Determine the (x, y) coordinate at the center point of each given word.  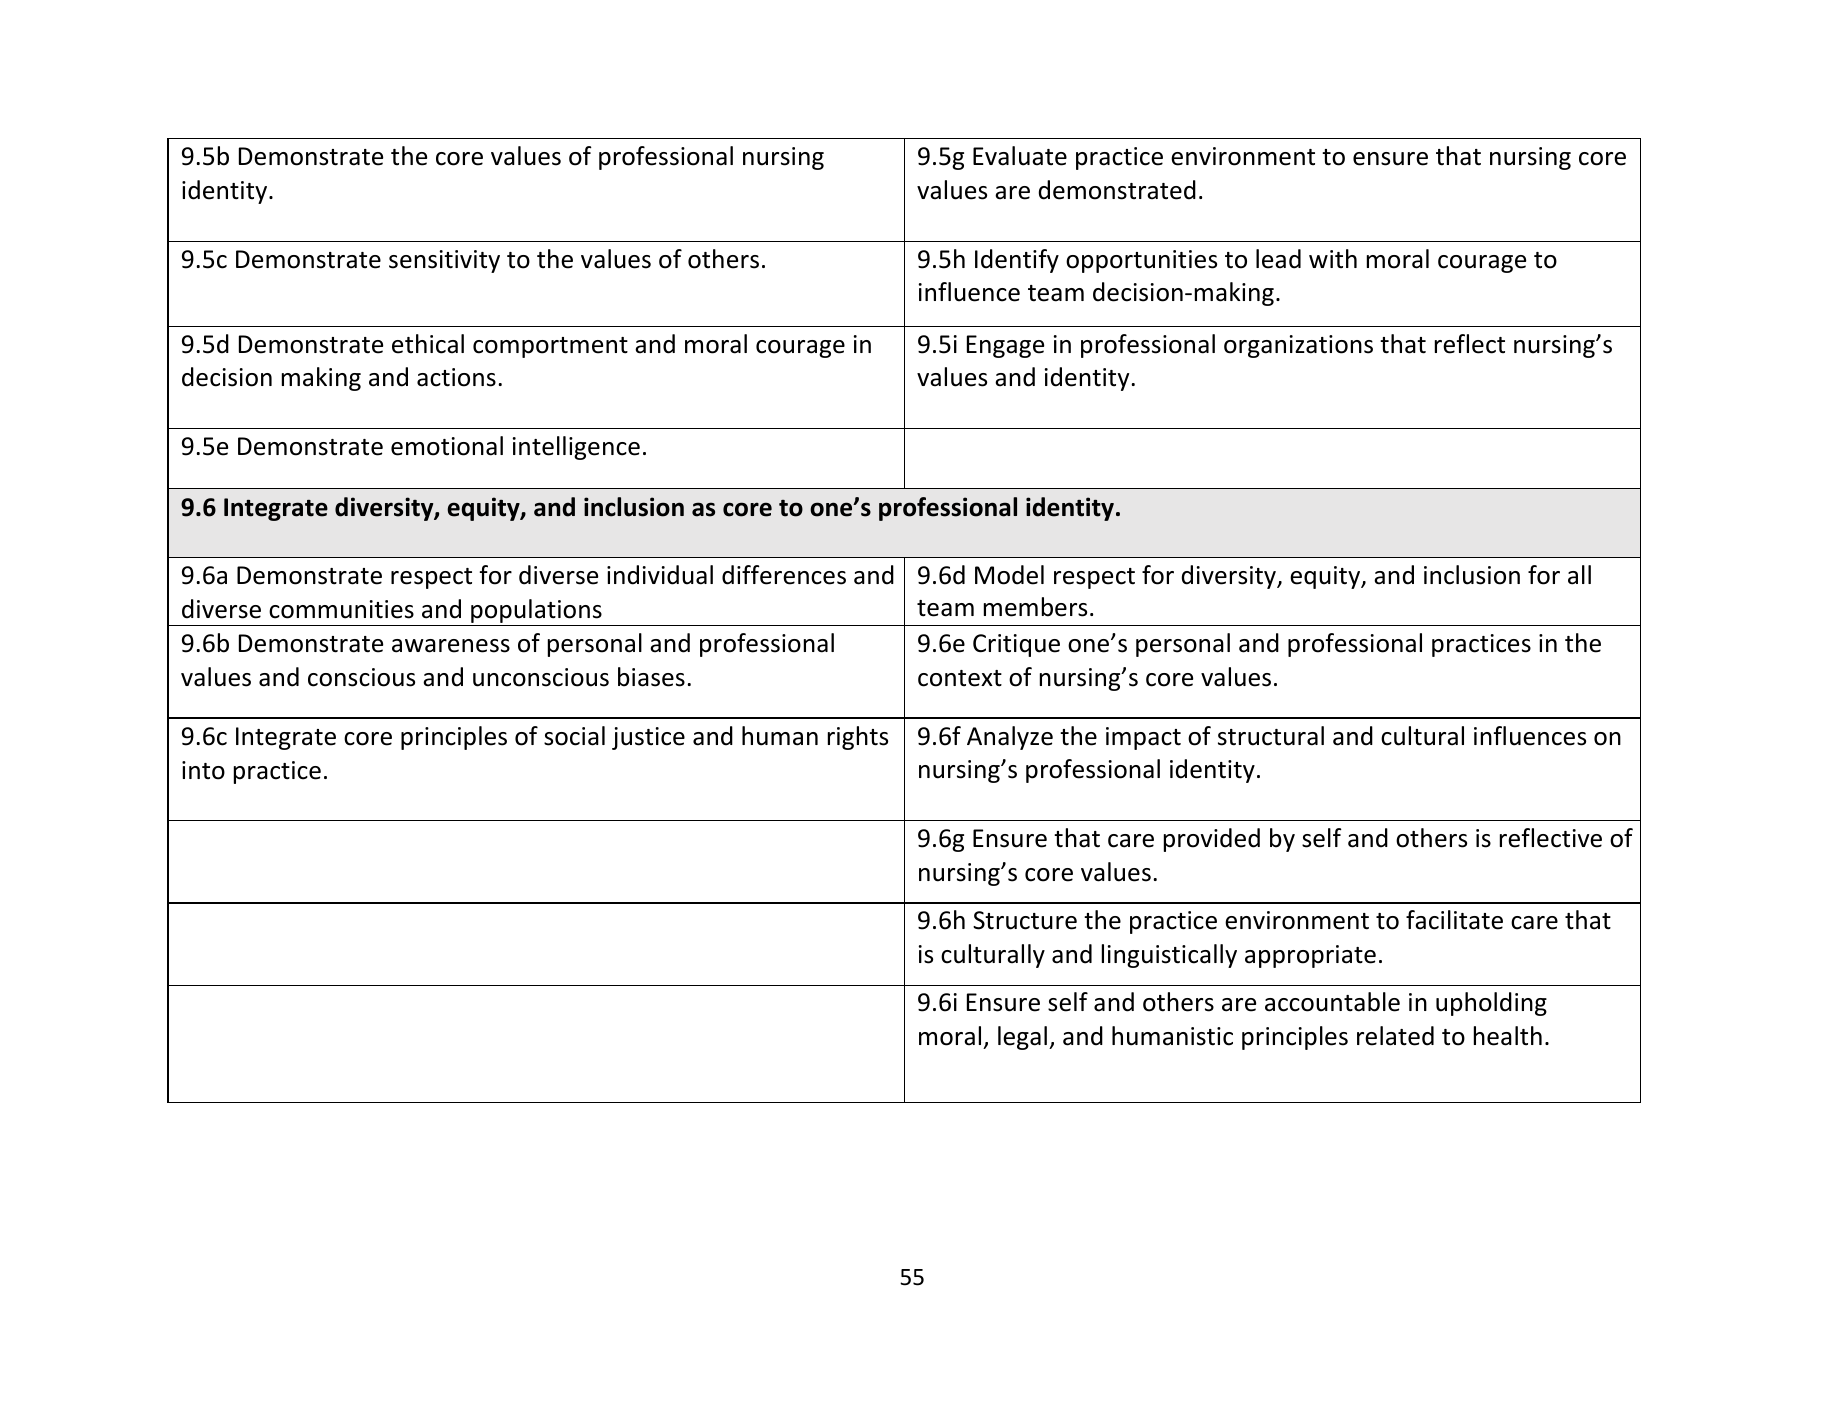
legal (1022, 1038)
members (1035, 607)
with (1333, 258)
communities (341, 609)
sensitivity (444, 261)
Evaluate (1020, 156)
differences (784, 575)
